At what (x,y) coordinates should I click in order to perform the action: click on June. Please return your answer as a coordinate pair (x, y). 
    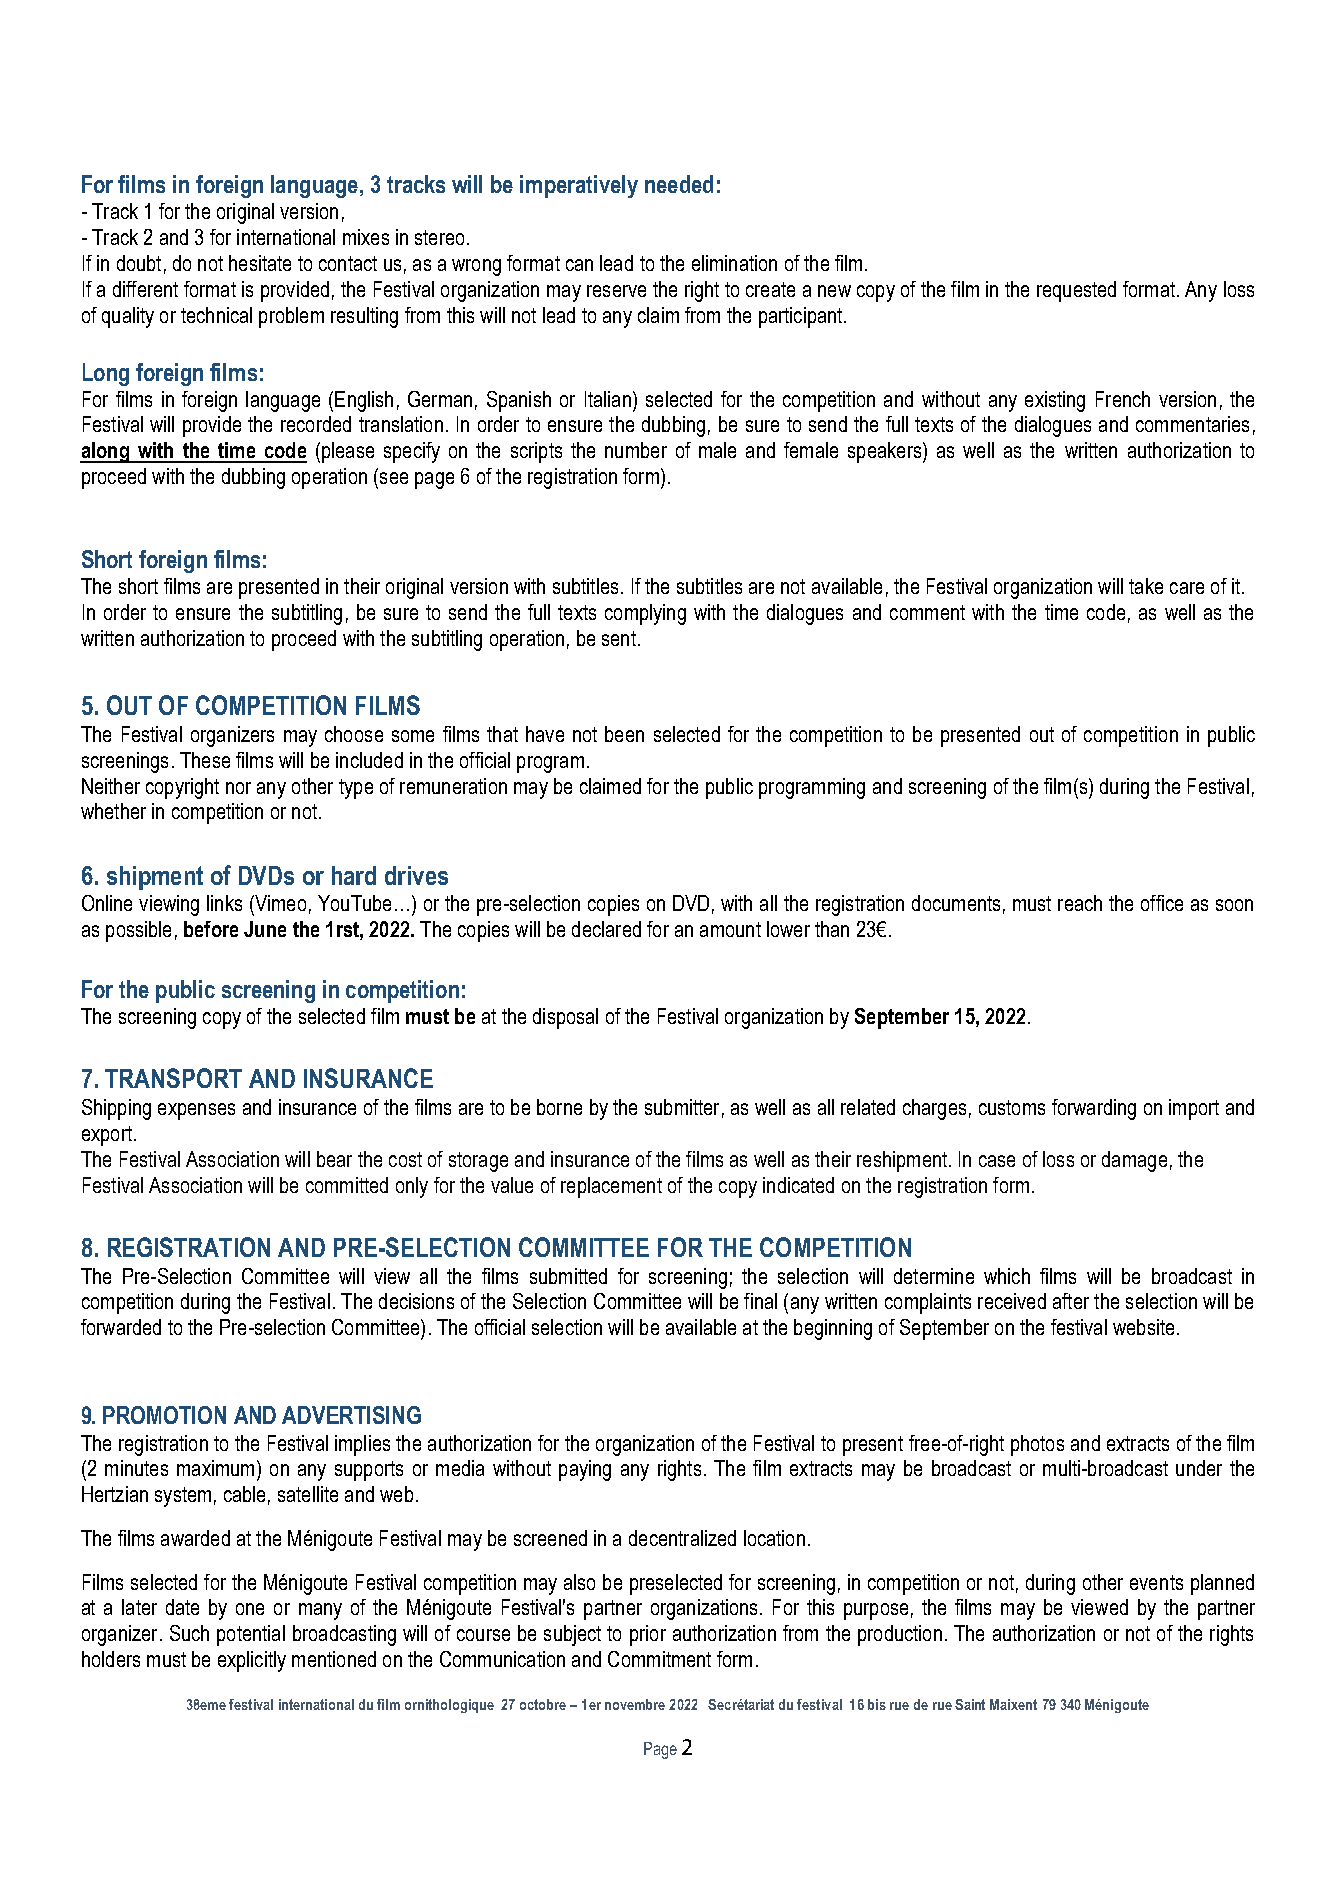
    Looking at the image, I should click on (265, 929).
